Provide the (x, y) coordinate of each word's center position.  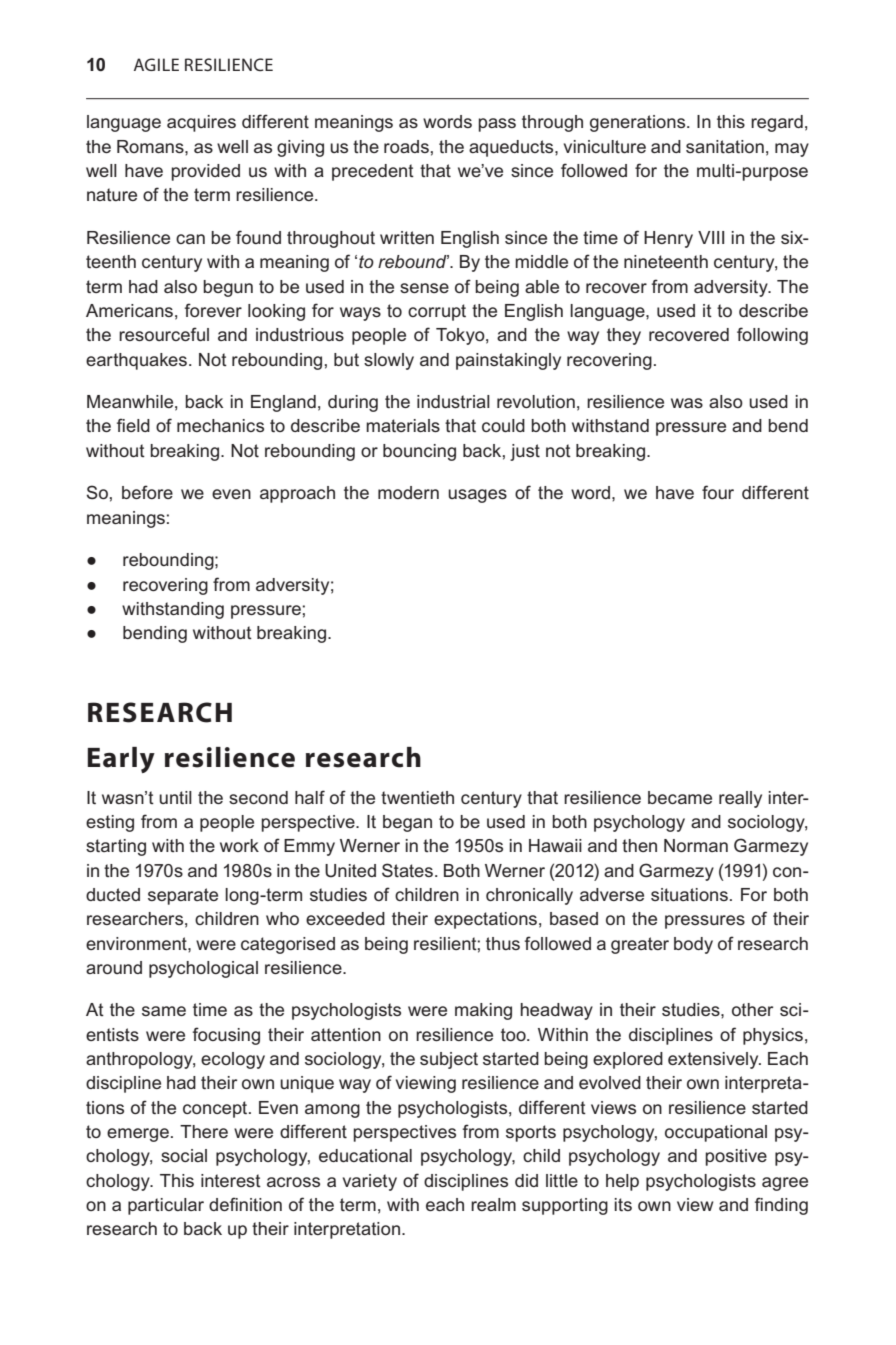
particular (166, 1206)
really (740, 799)
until (175, 797)
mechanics (220, 425)
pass (497, 125)
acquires (201, 123)
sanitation (725, 147)
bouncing (419, 452)
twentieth (417, 797)
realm (493, 1204)
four (718, 492)
